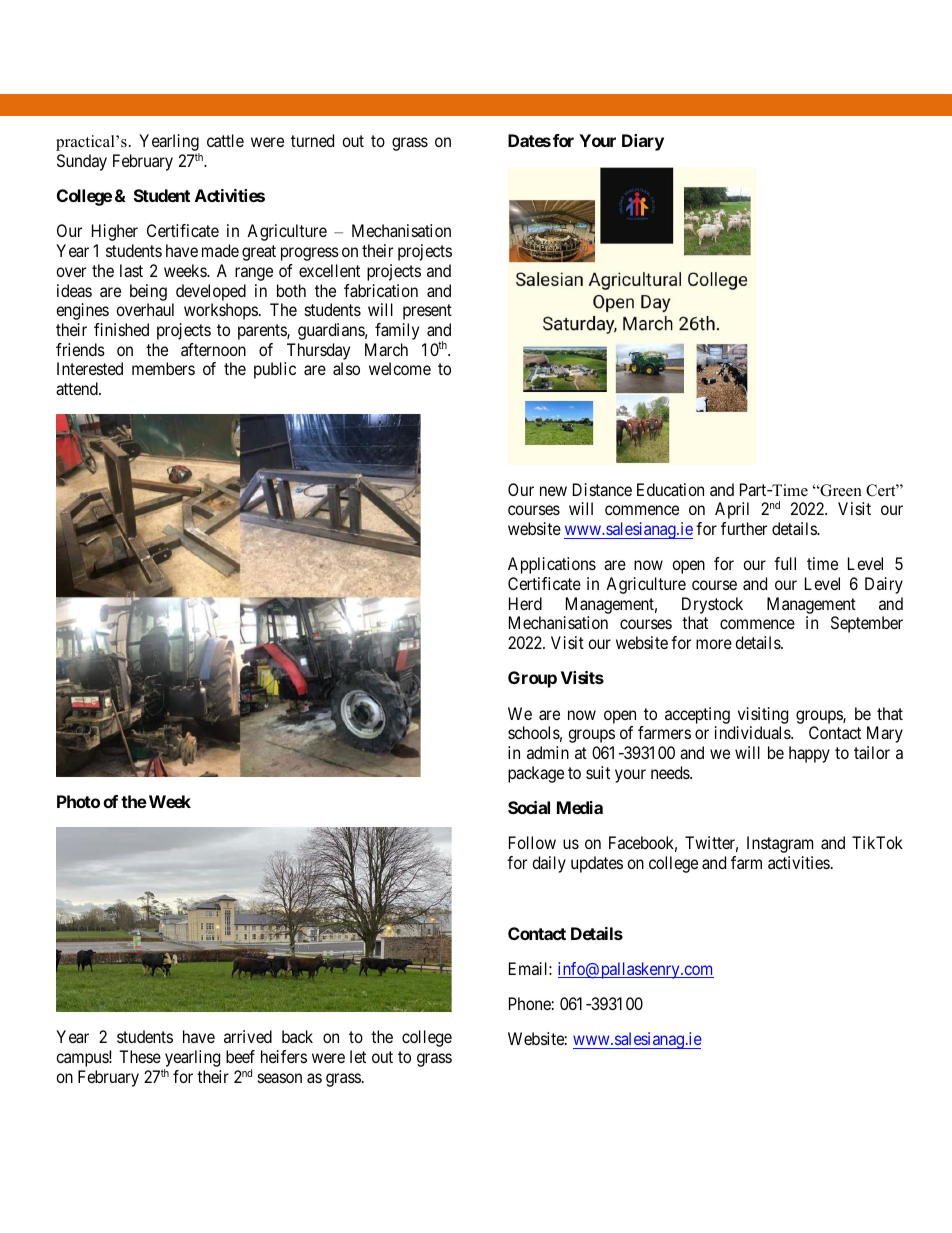 The width and height of the screenshot is (952, 1233). I want to click on cattle, so click(225, 140).
